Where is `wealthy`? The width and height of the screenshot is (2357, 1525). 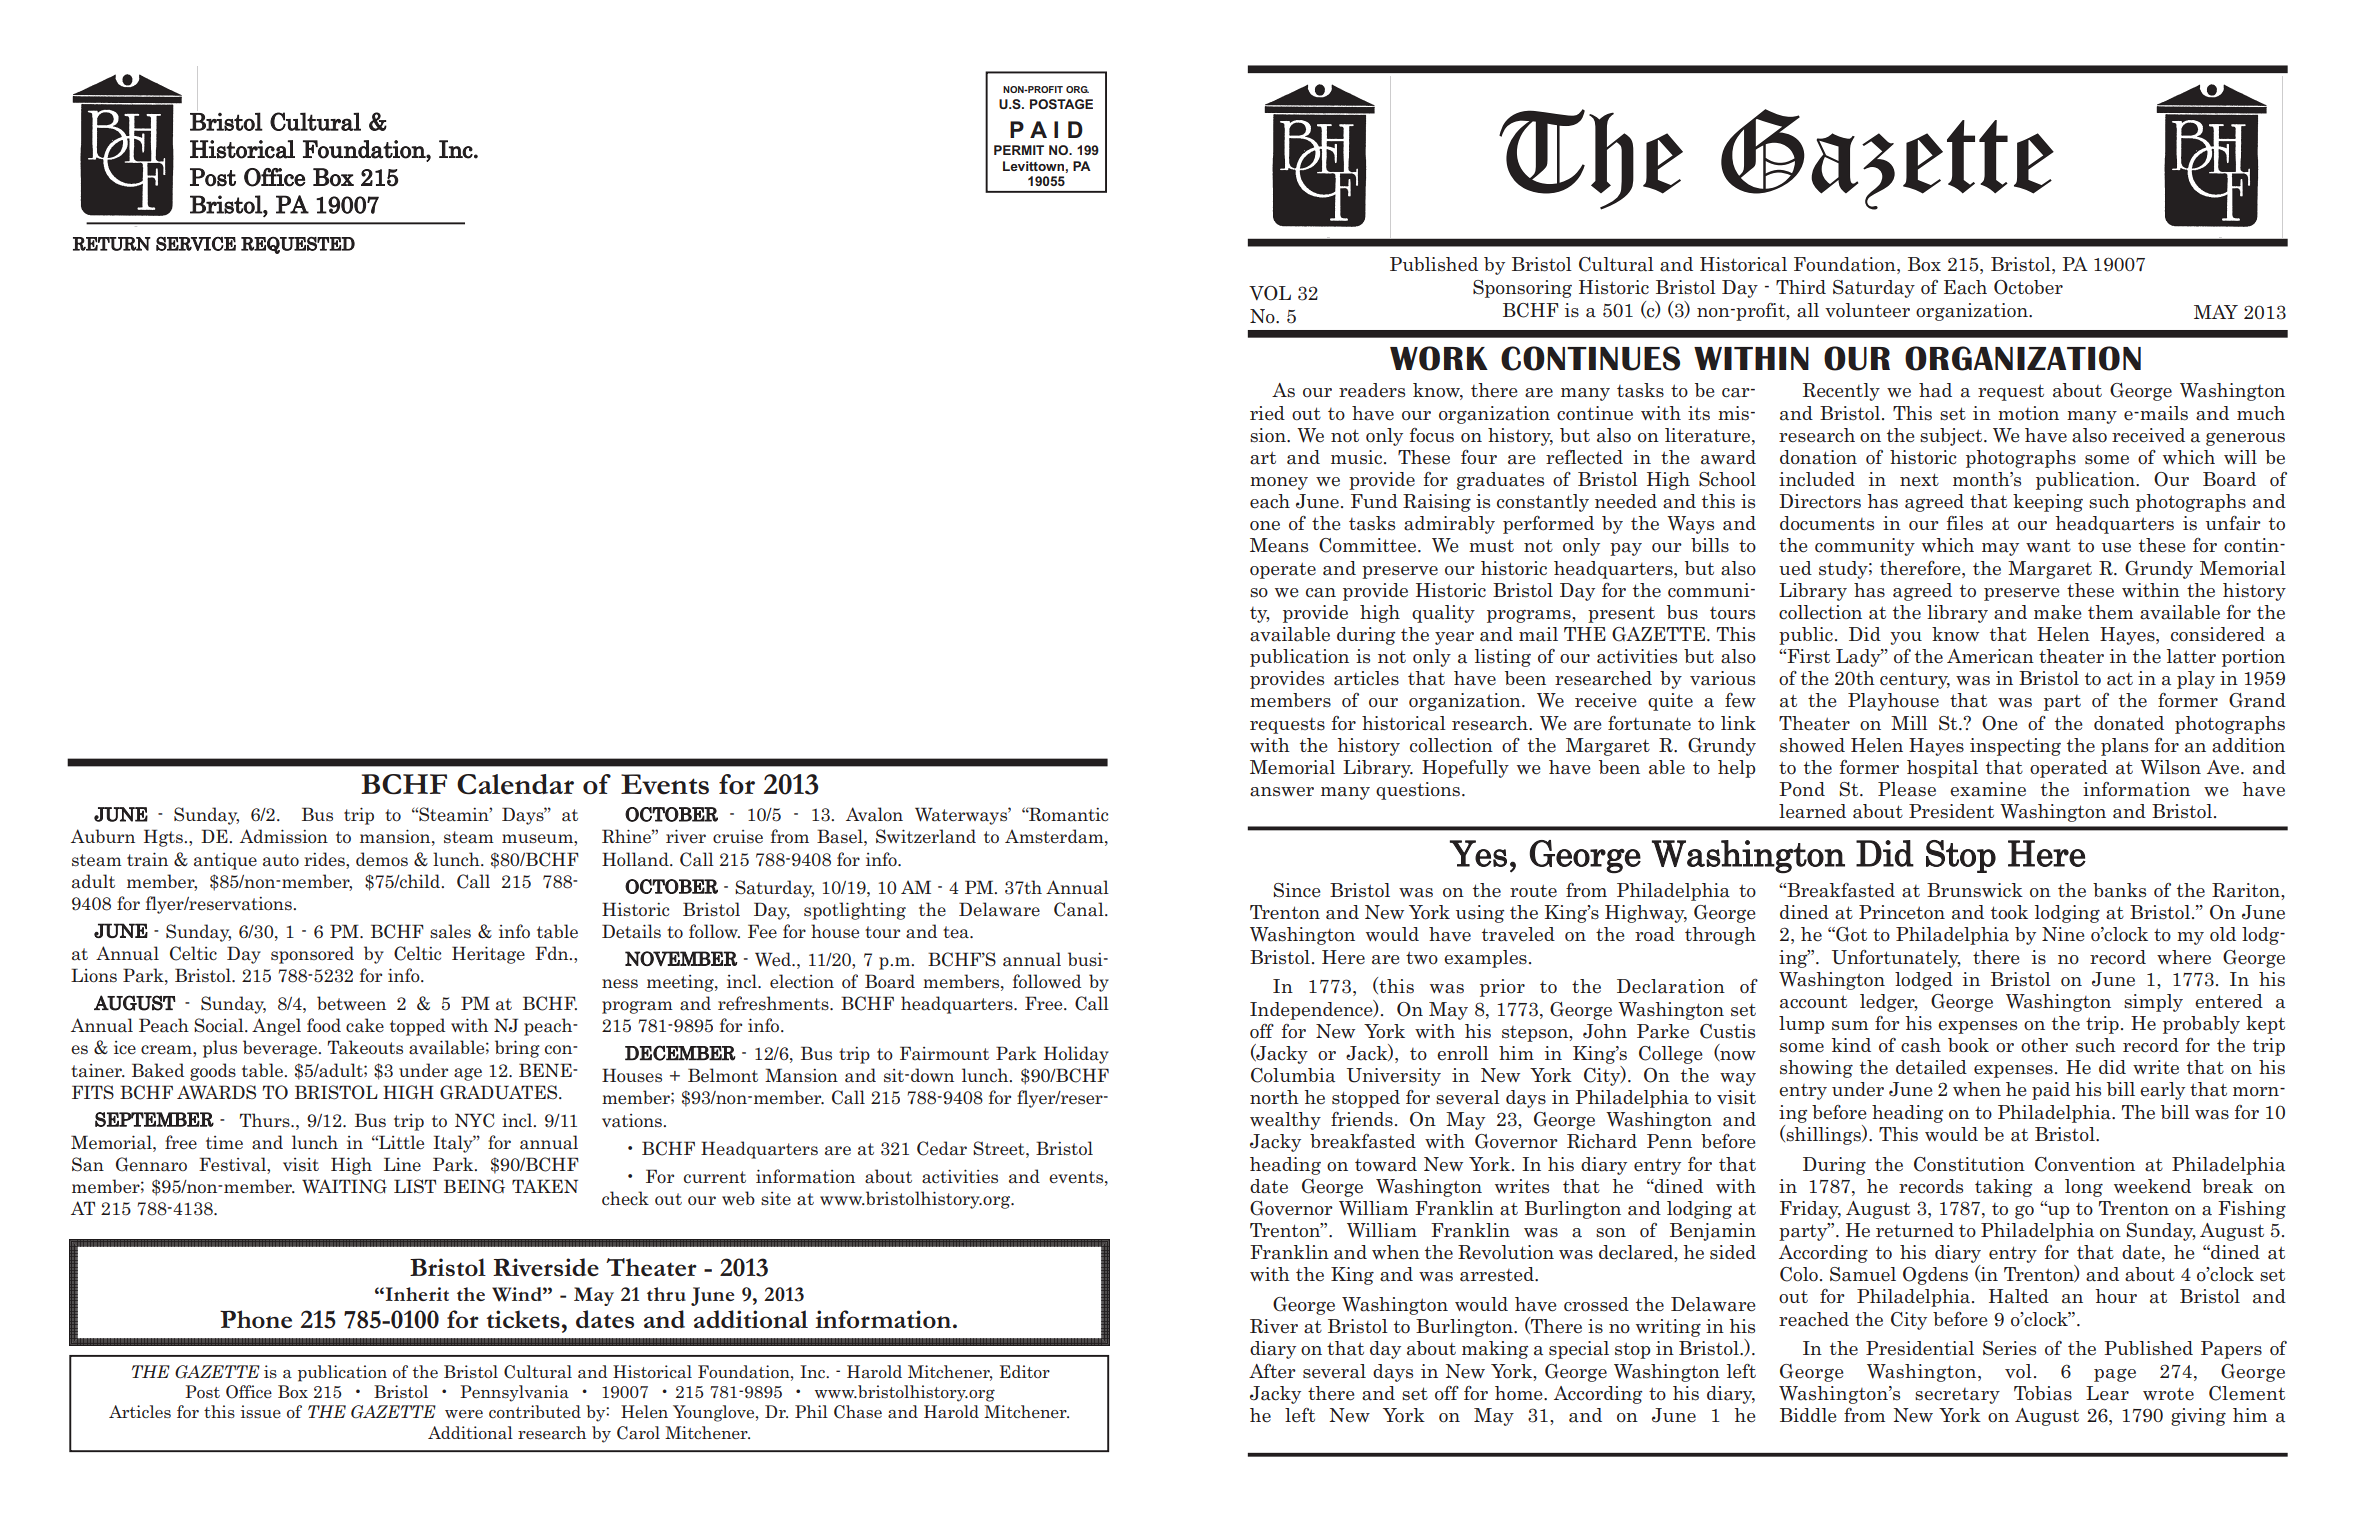 wealthy is located at coordinates (1285, 1121).
